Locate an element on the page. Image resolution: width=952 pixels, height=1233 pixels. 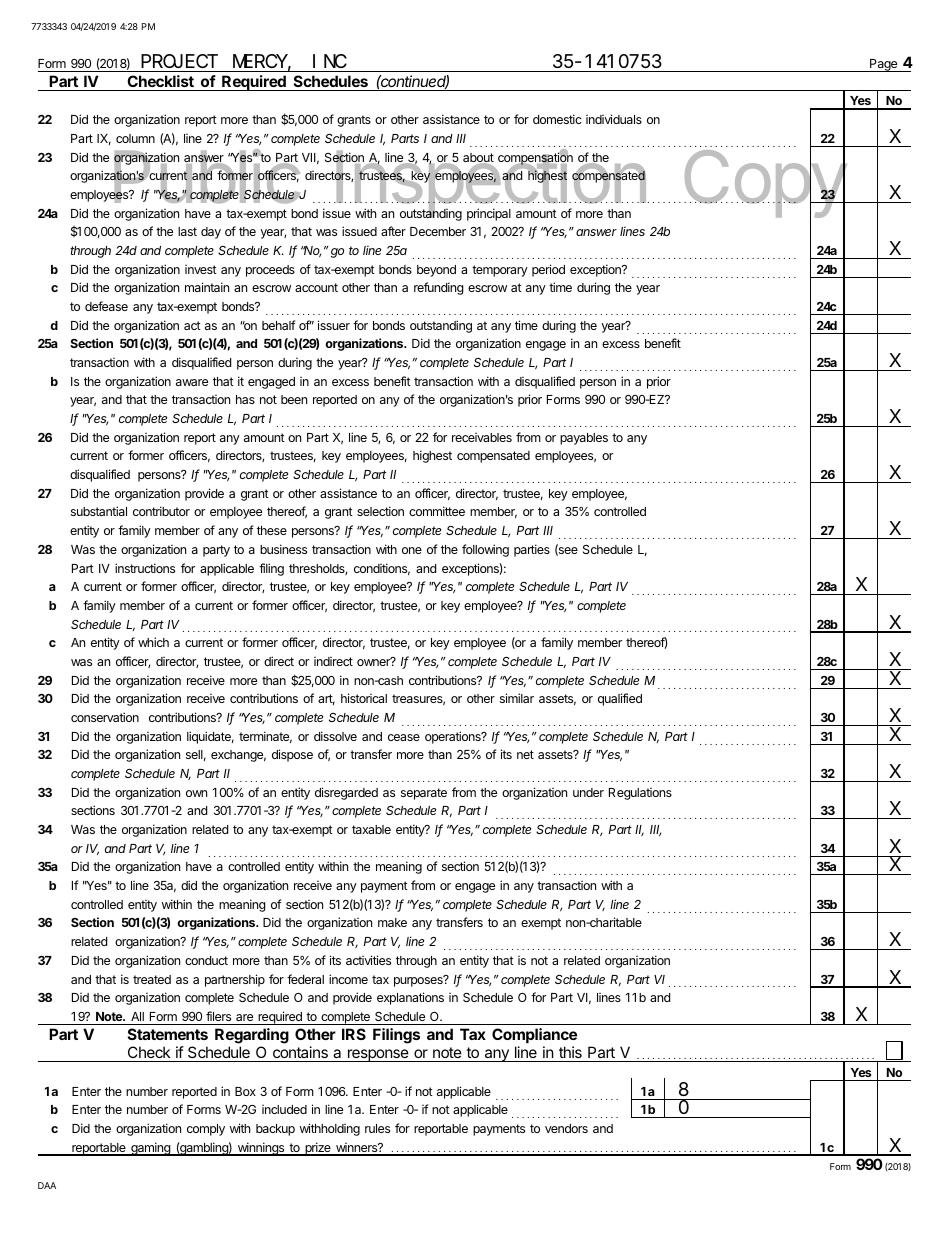
Page is located at coordinates (884, 65).
